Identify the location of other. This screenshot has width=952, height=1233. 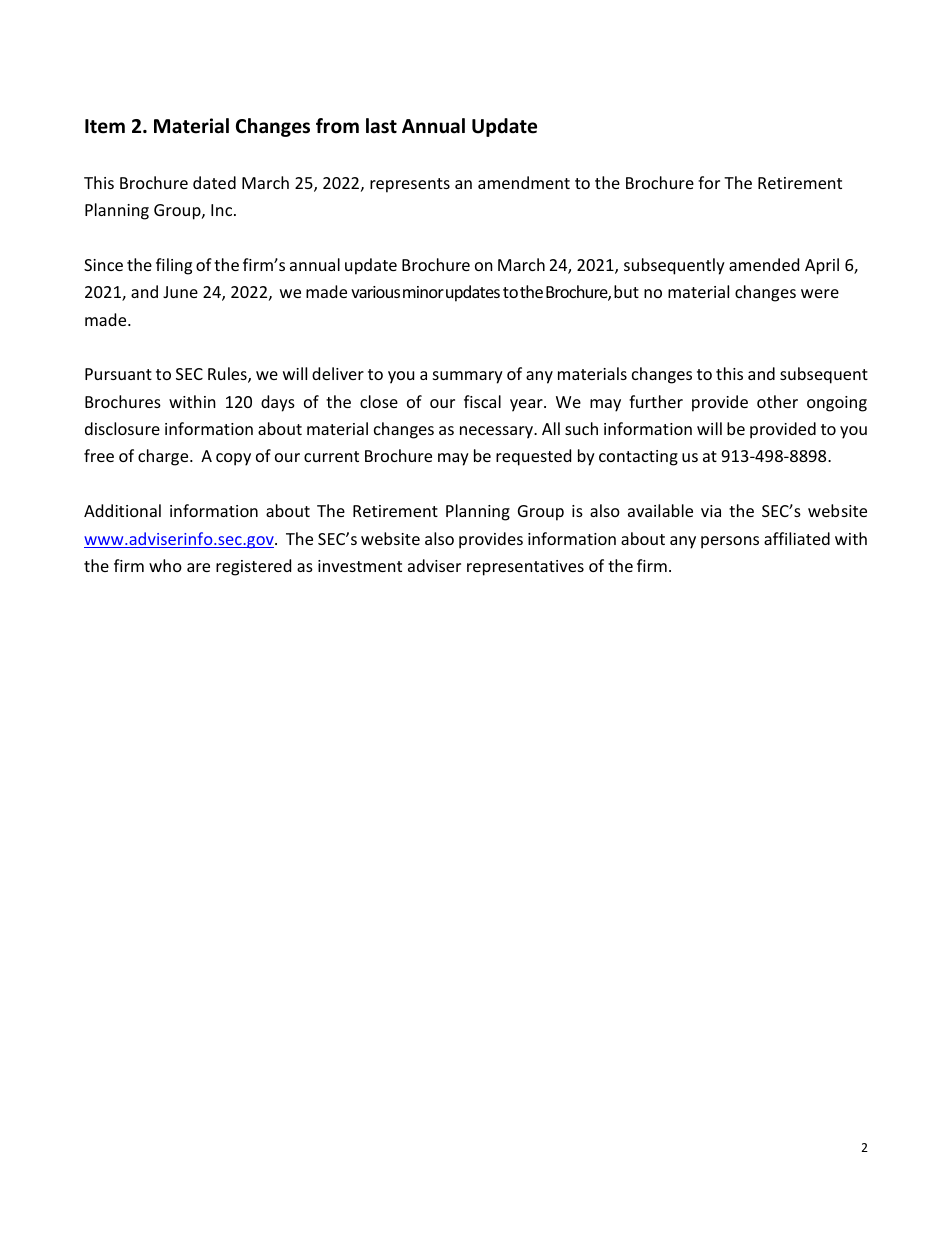
(777, 401).
